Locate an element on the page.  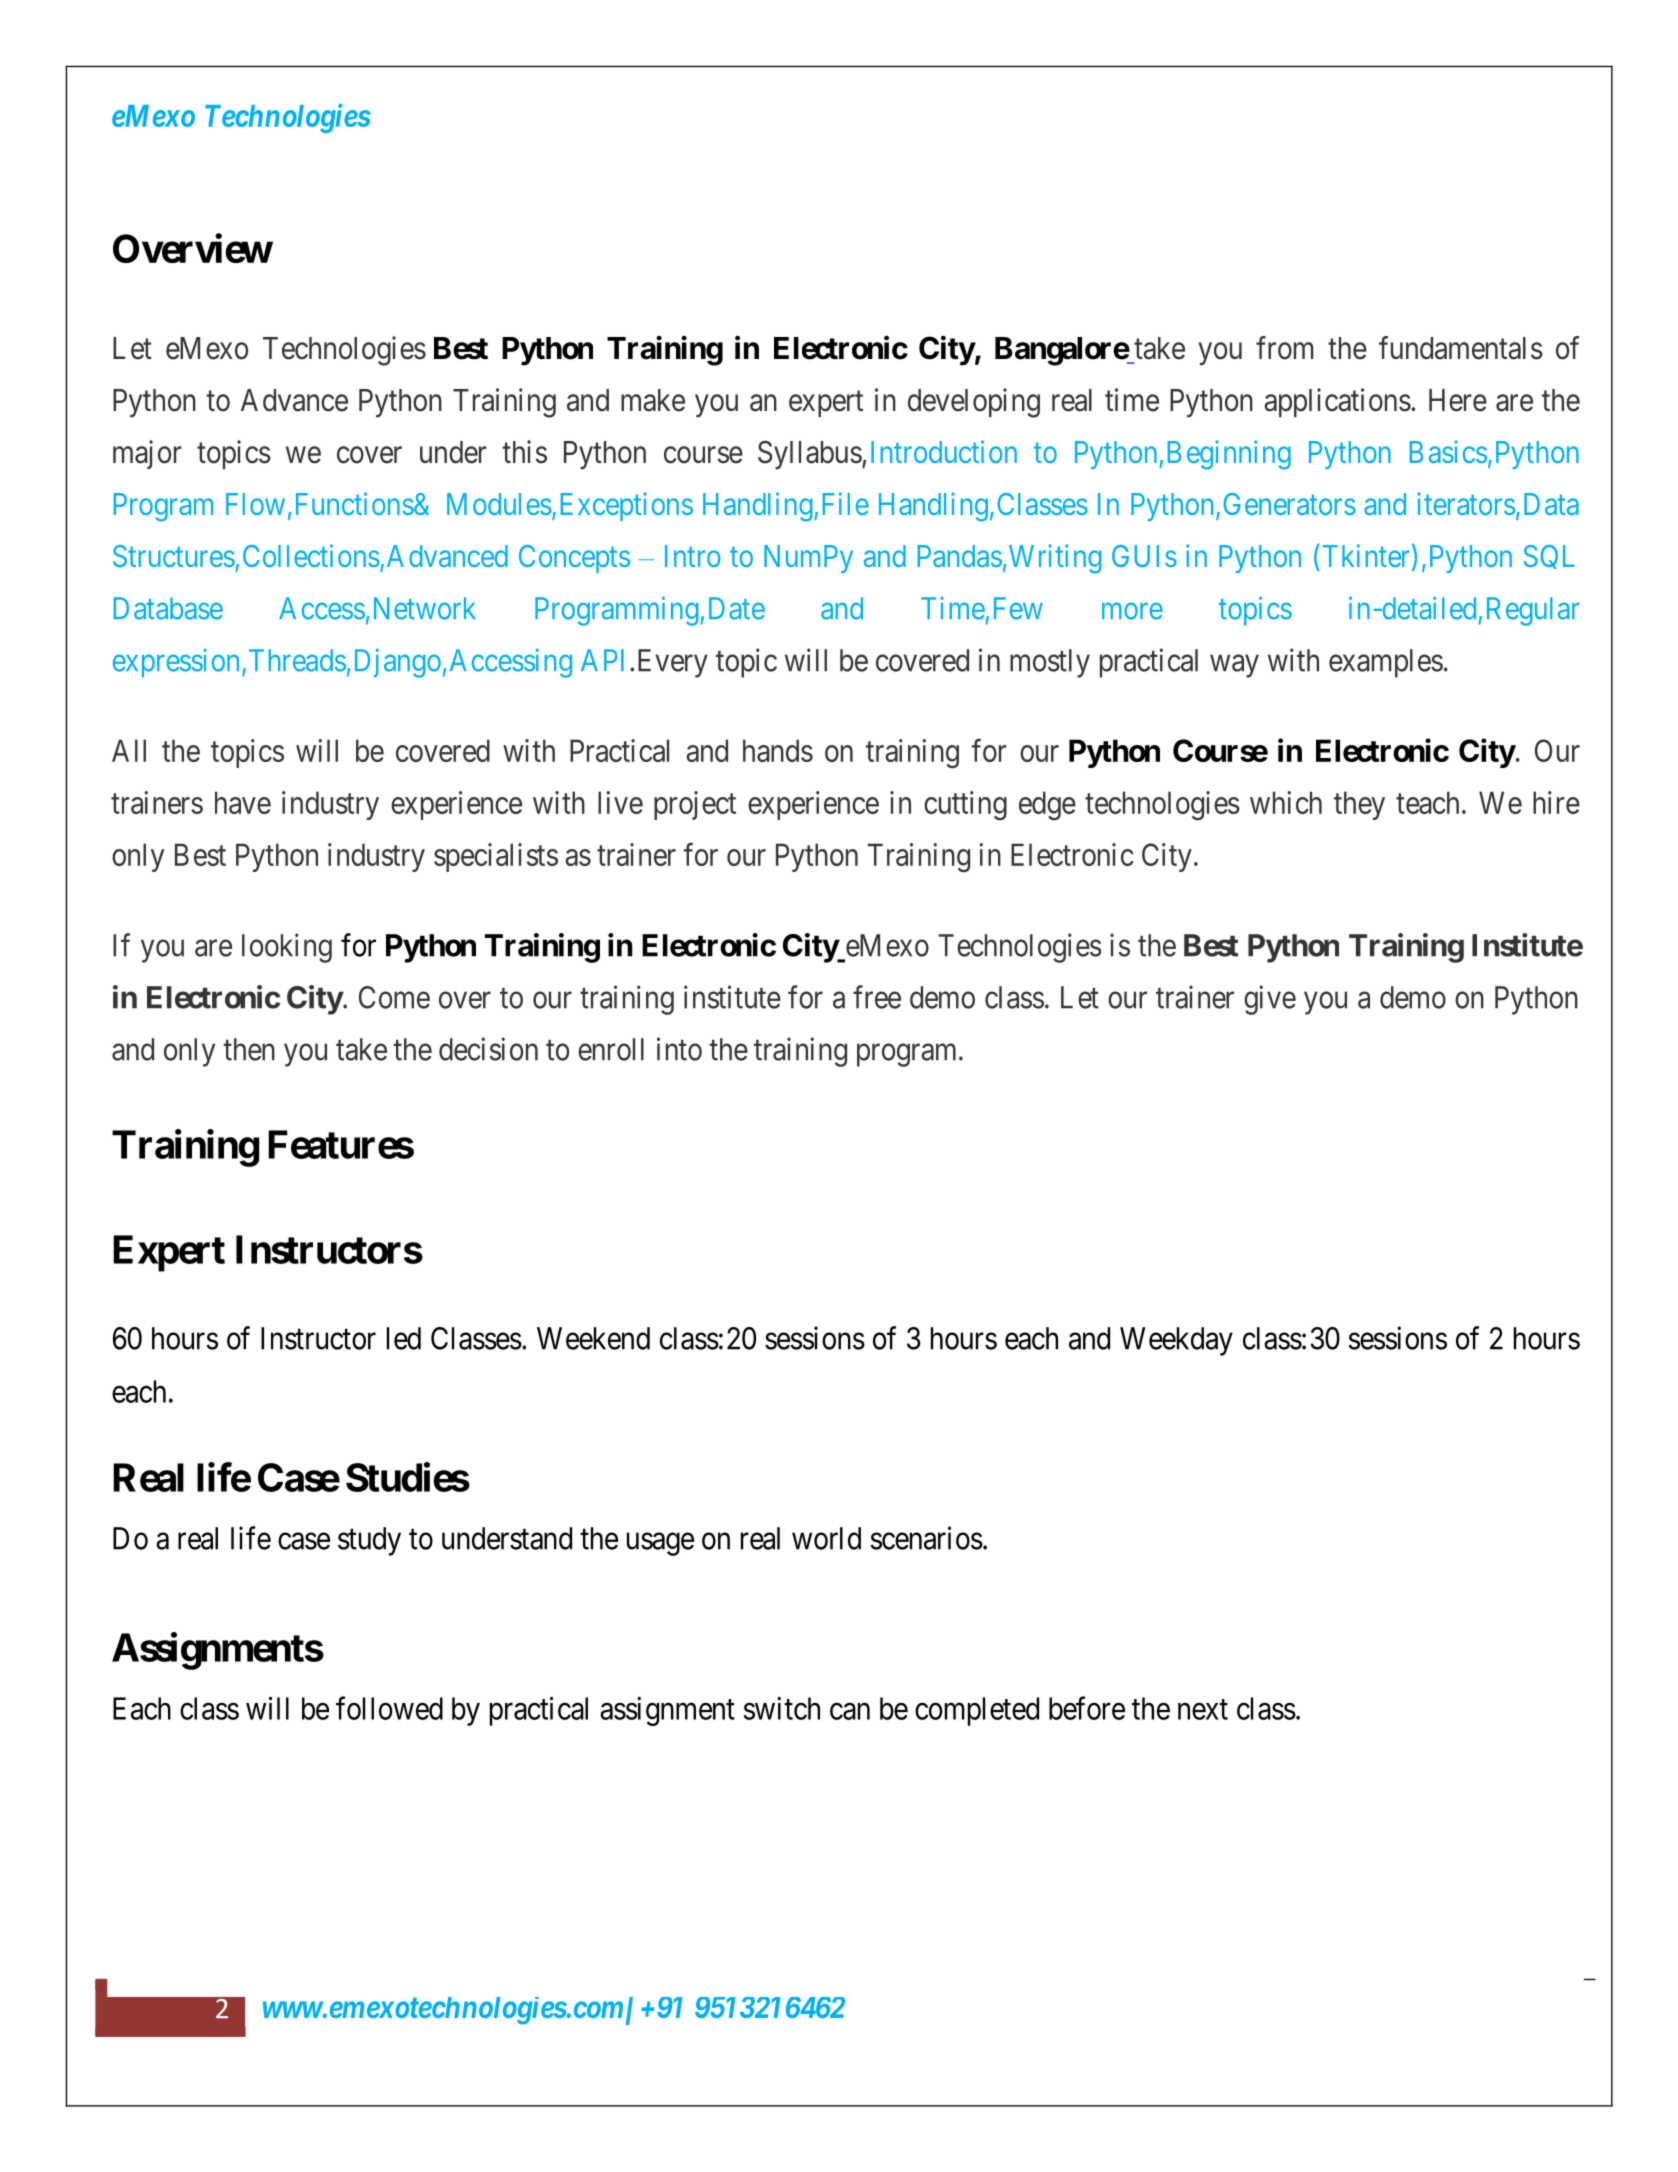
followed is located at coordinates (389, 1708).
